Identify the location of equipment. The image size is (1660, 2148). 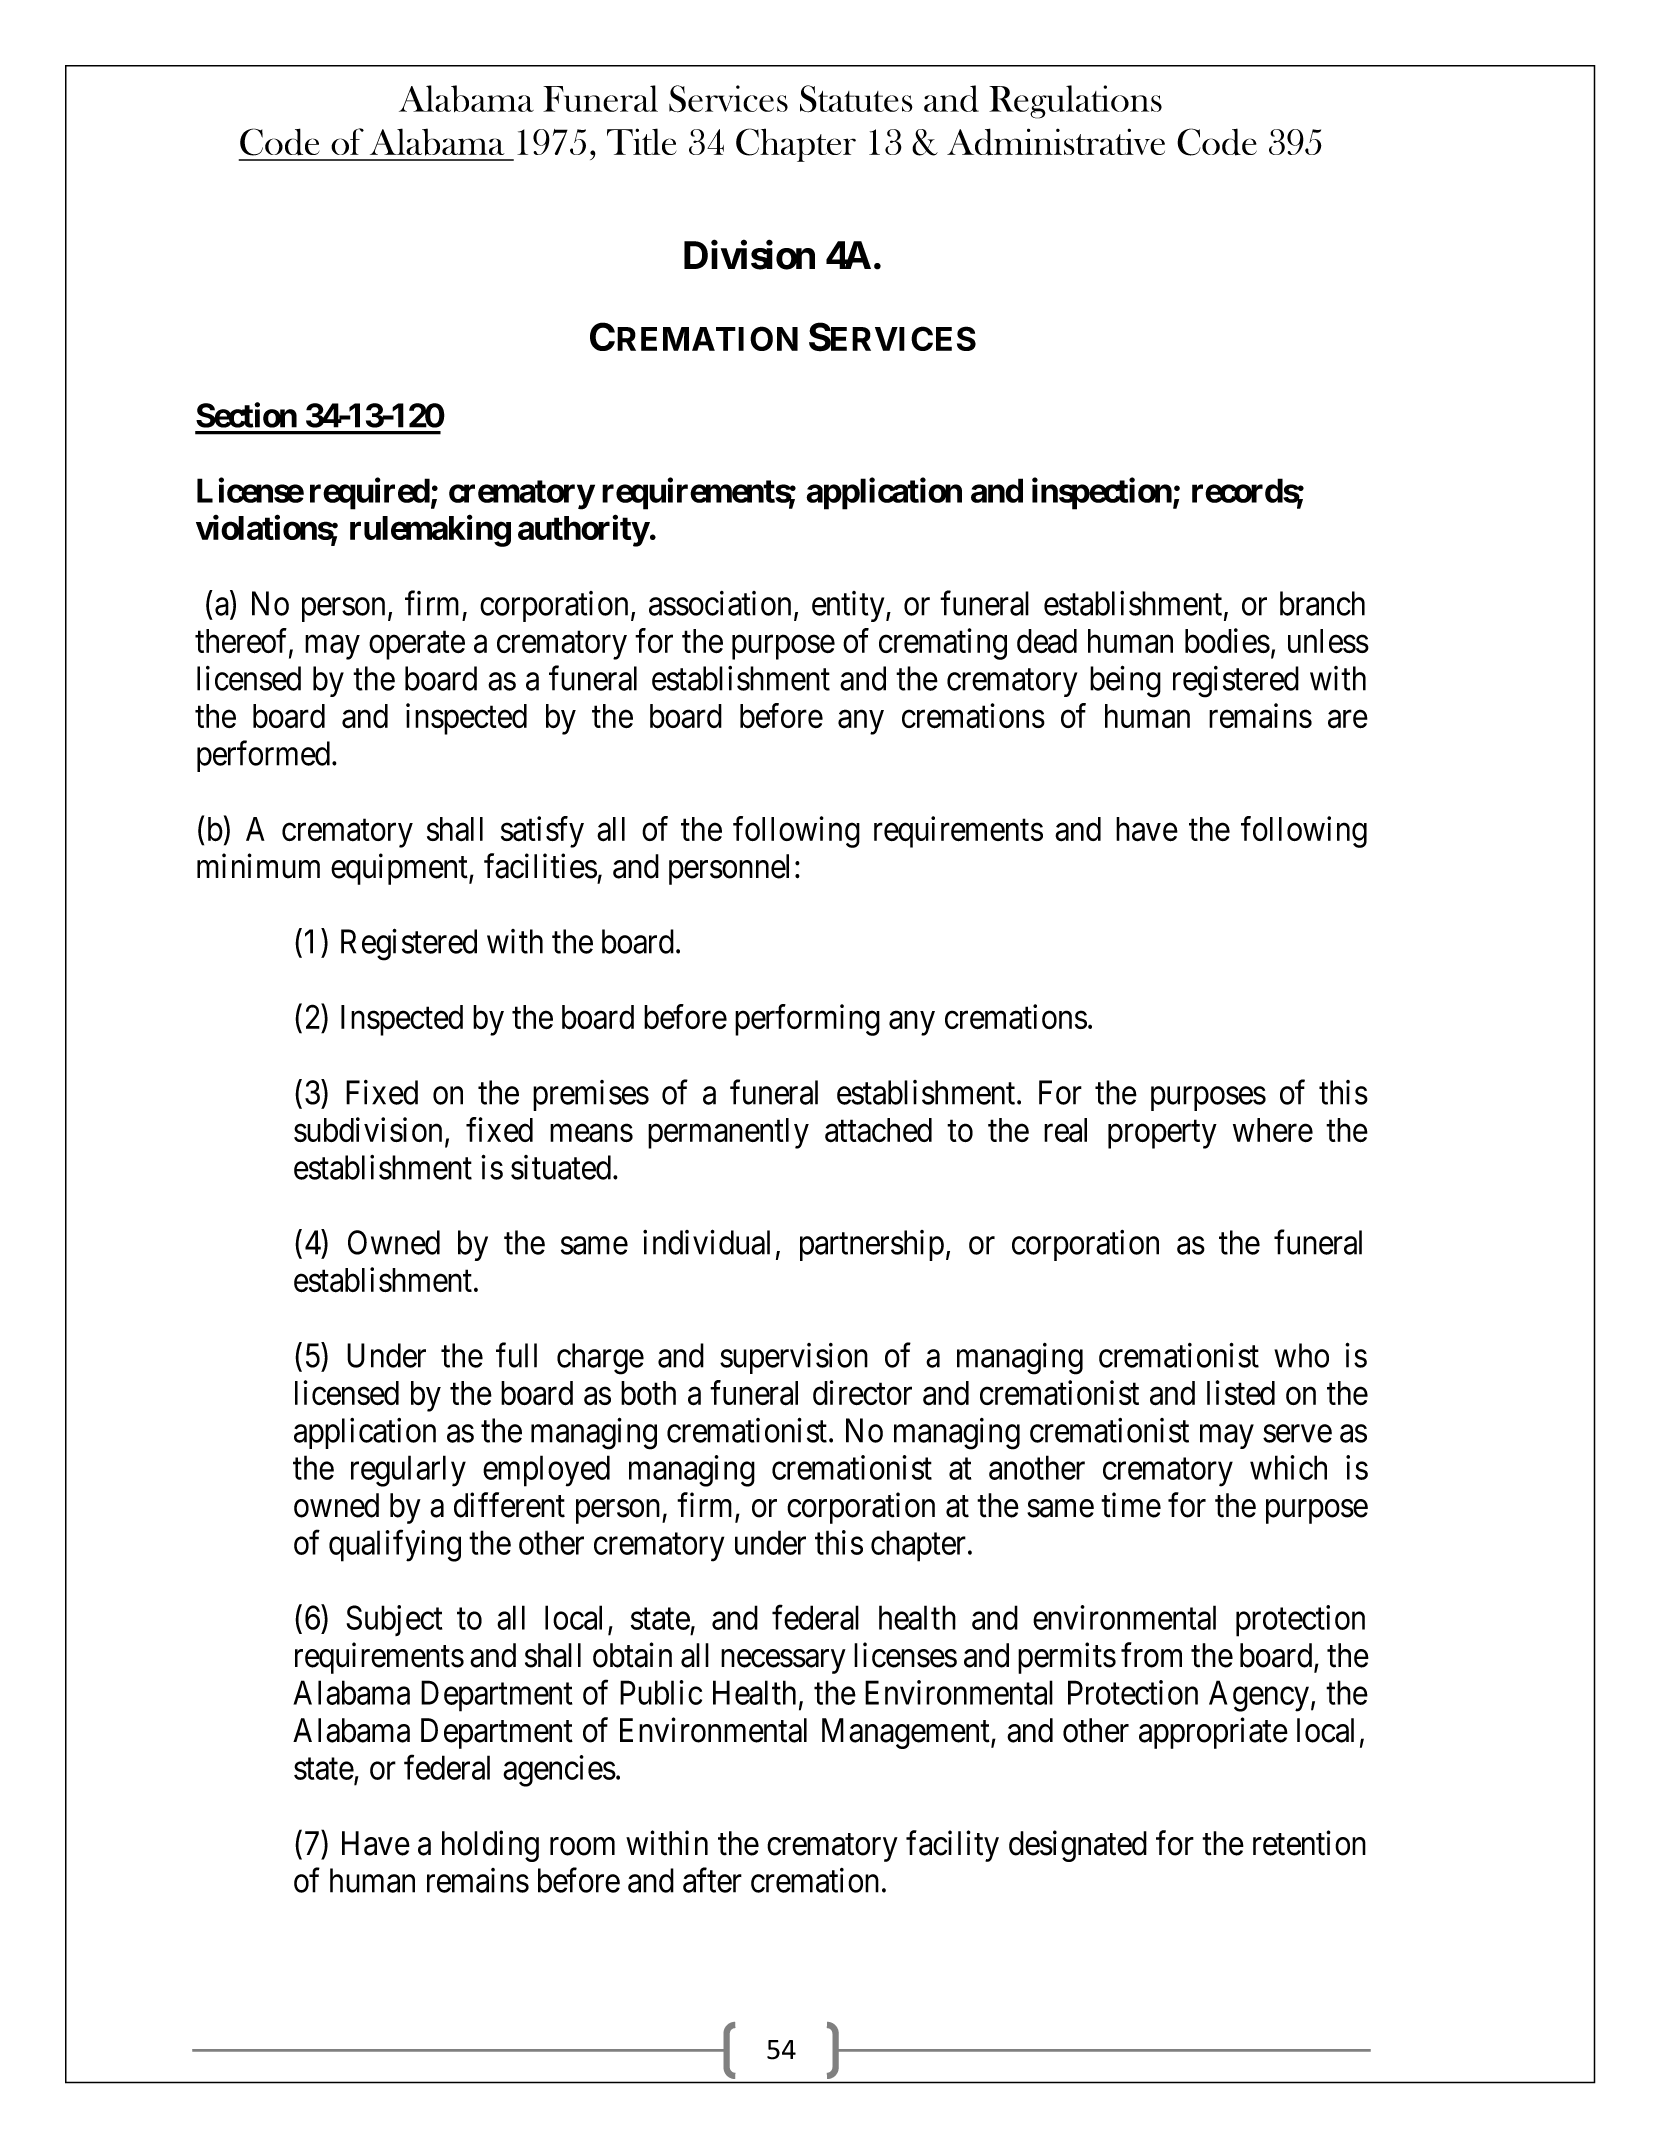
(400, 869).
